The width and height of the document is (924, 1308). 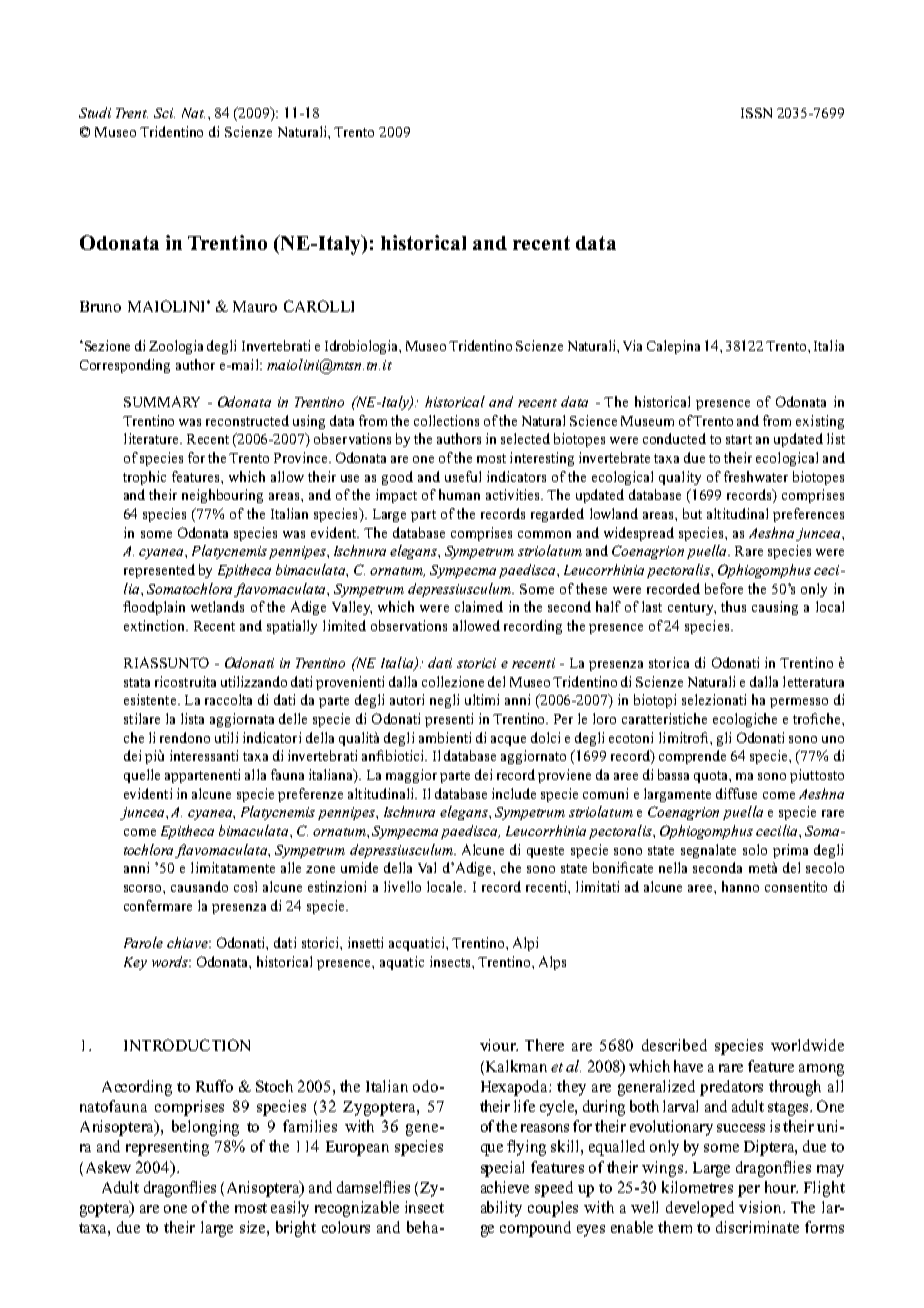 What do you see at coordinates (162, 401) in the document?
I see `Summary` at bounding box center [162, 401].
